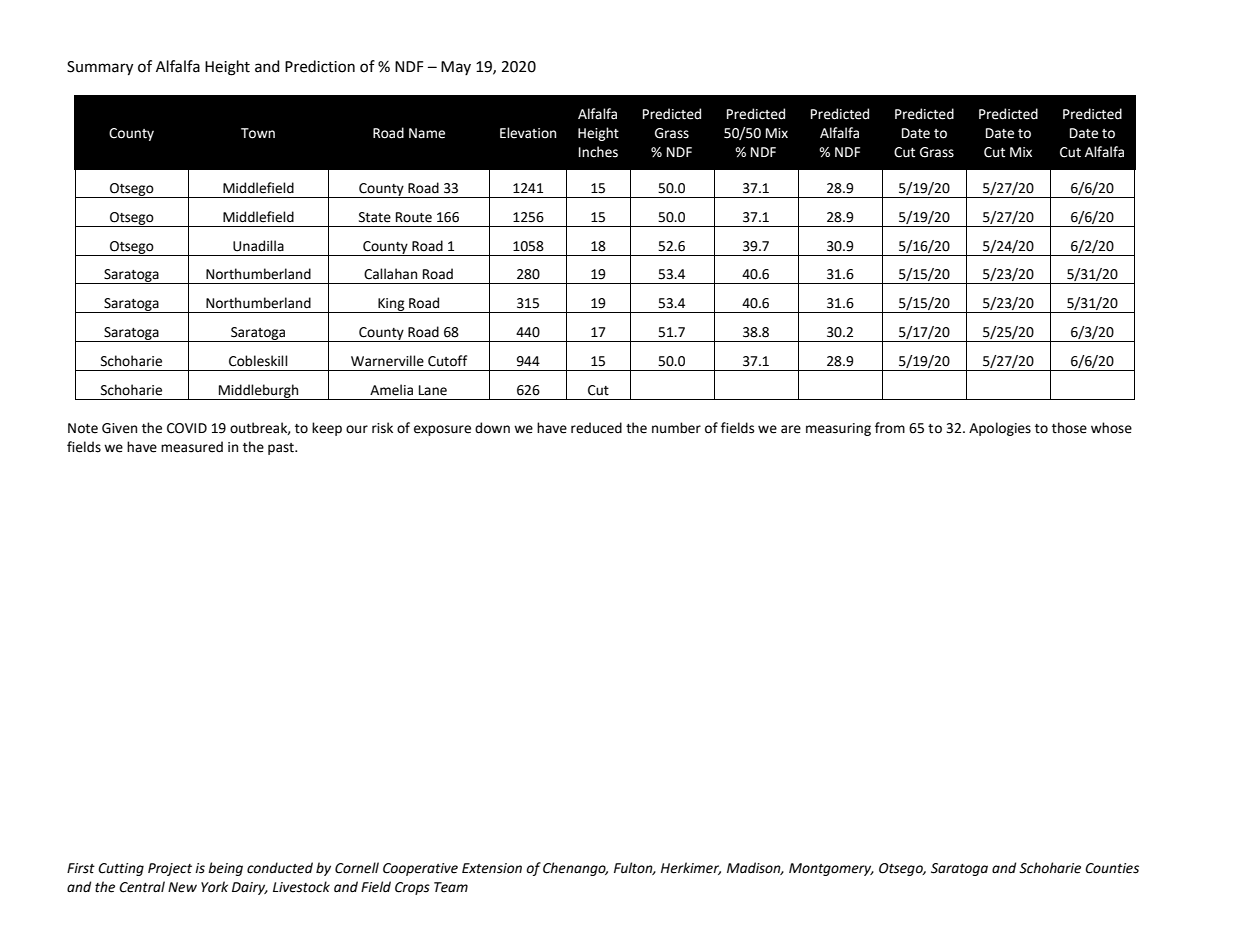 The image size is (1233, 952). I want to click on reduced, so click(596, 428).
